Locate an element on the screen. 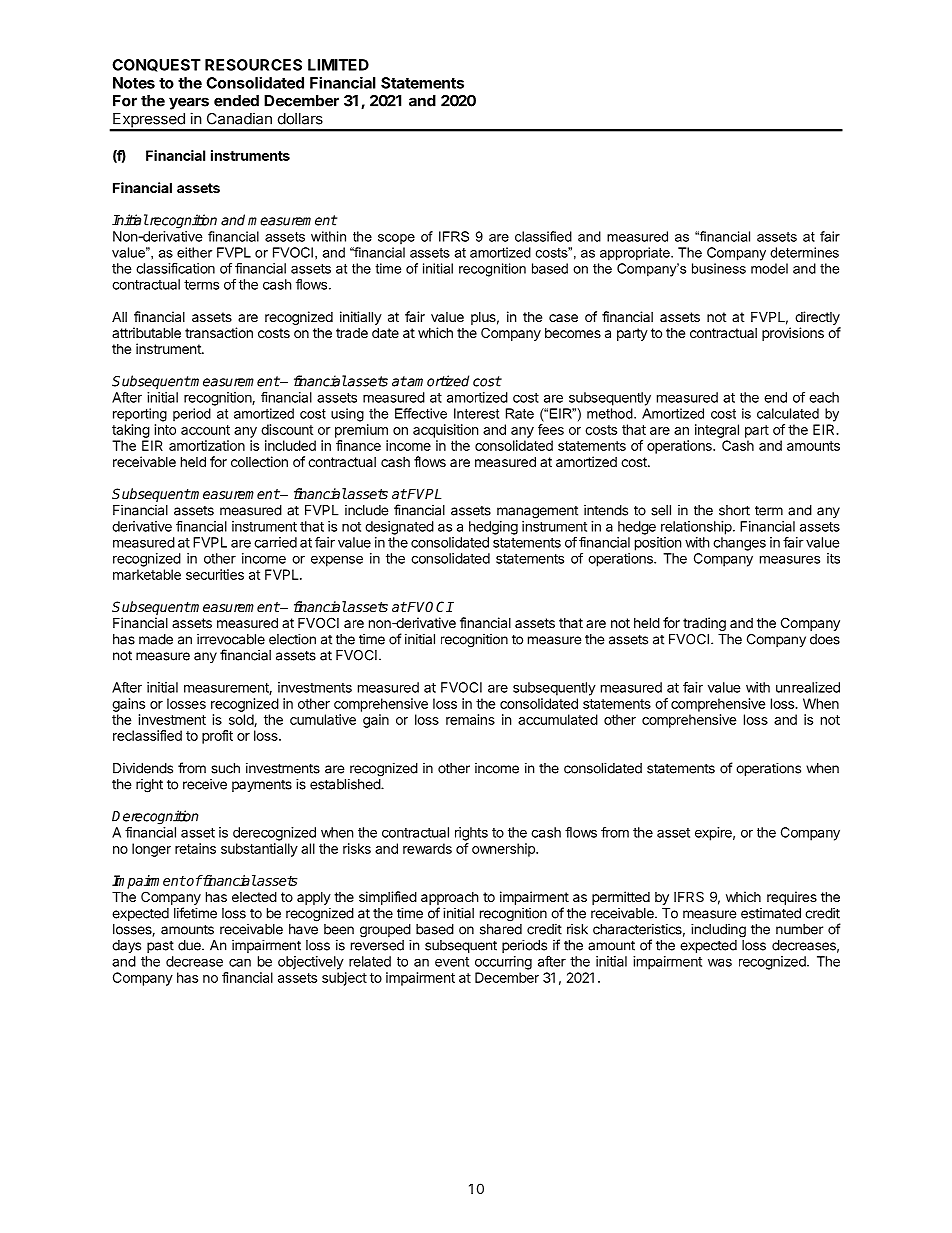  due is located at coordinates (190, 945).
